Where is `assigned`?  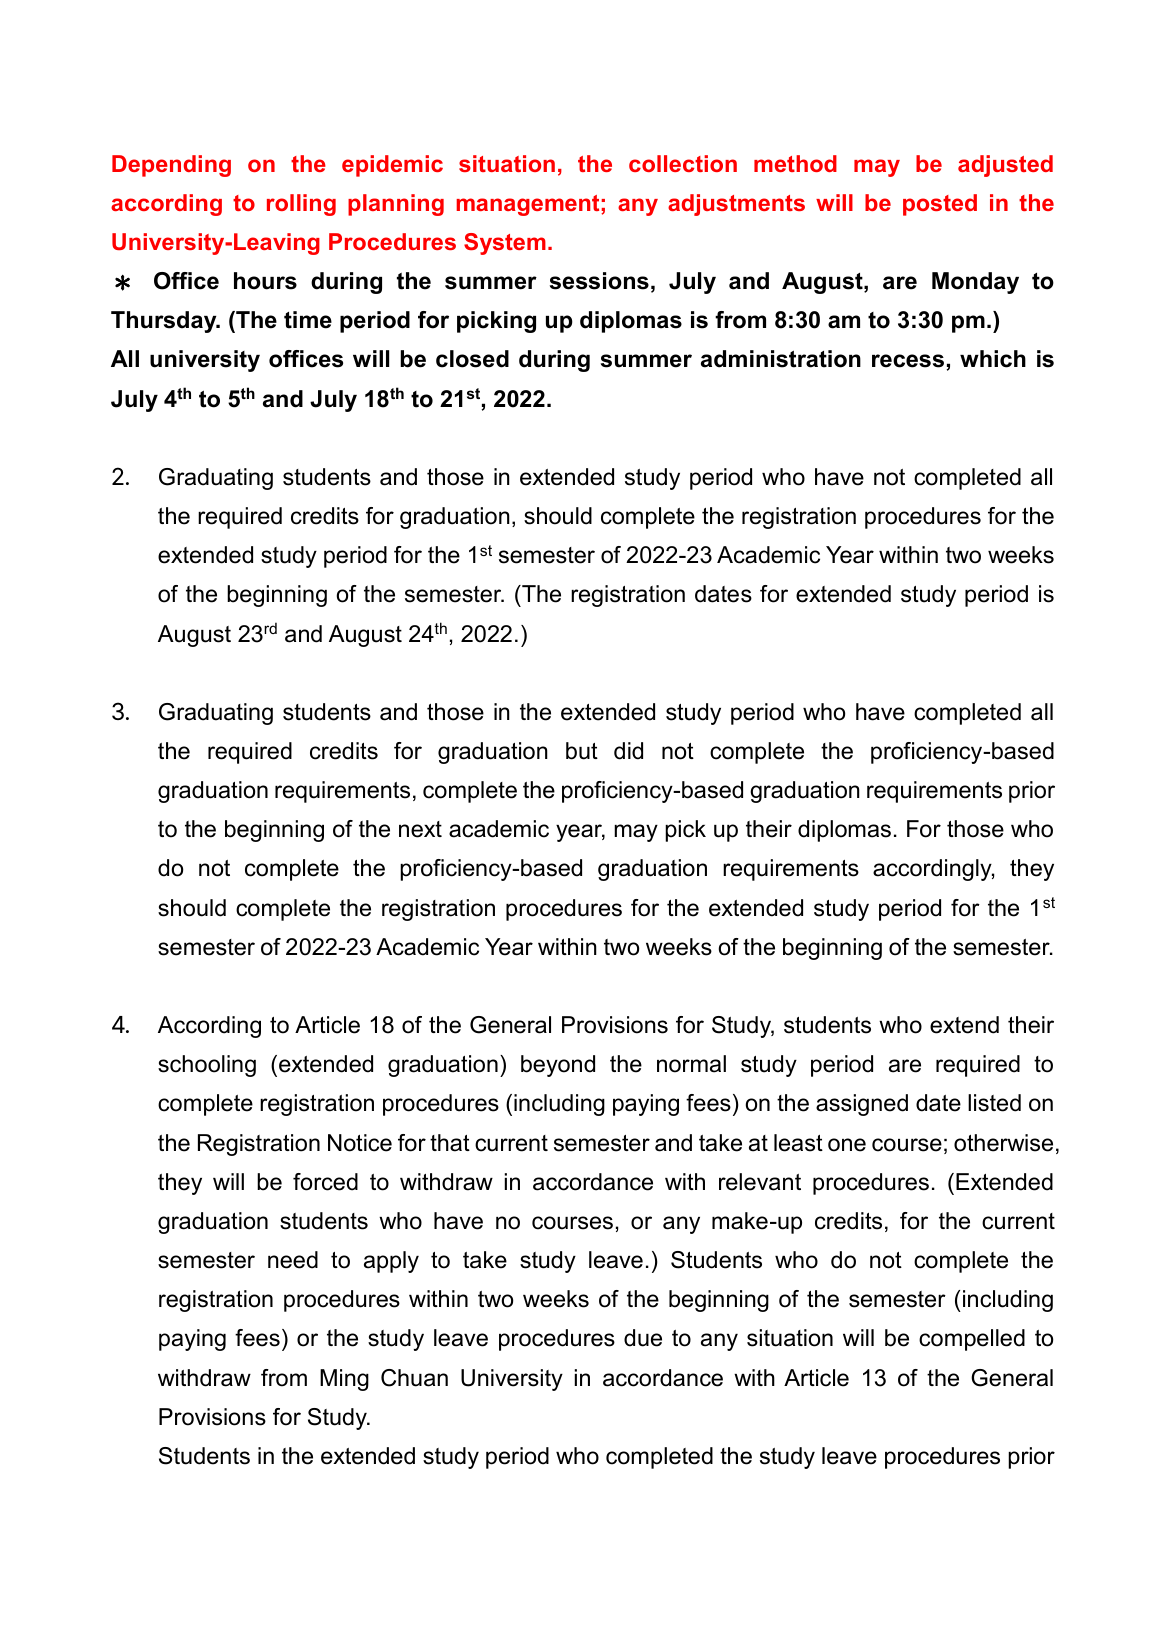 assigned is located at coordinates (862, 1105).
